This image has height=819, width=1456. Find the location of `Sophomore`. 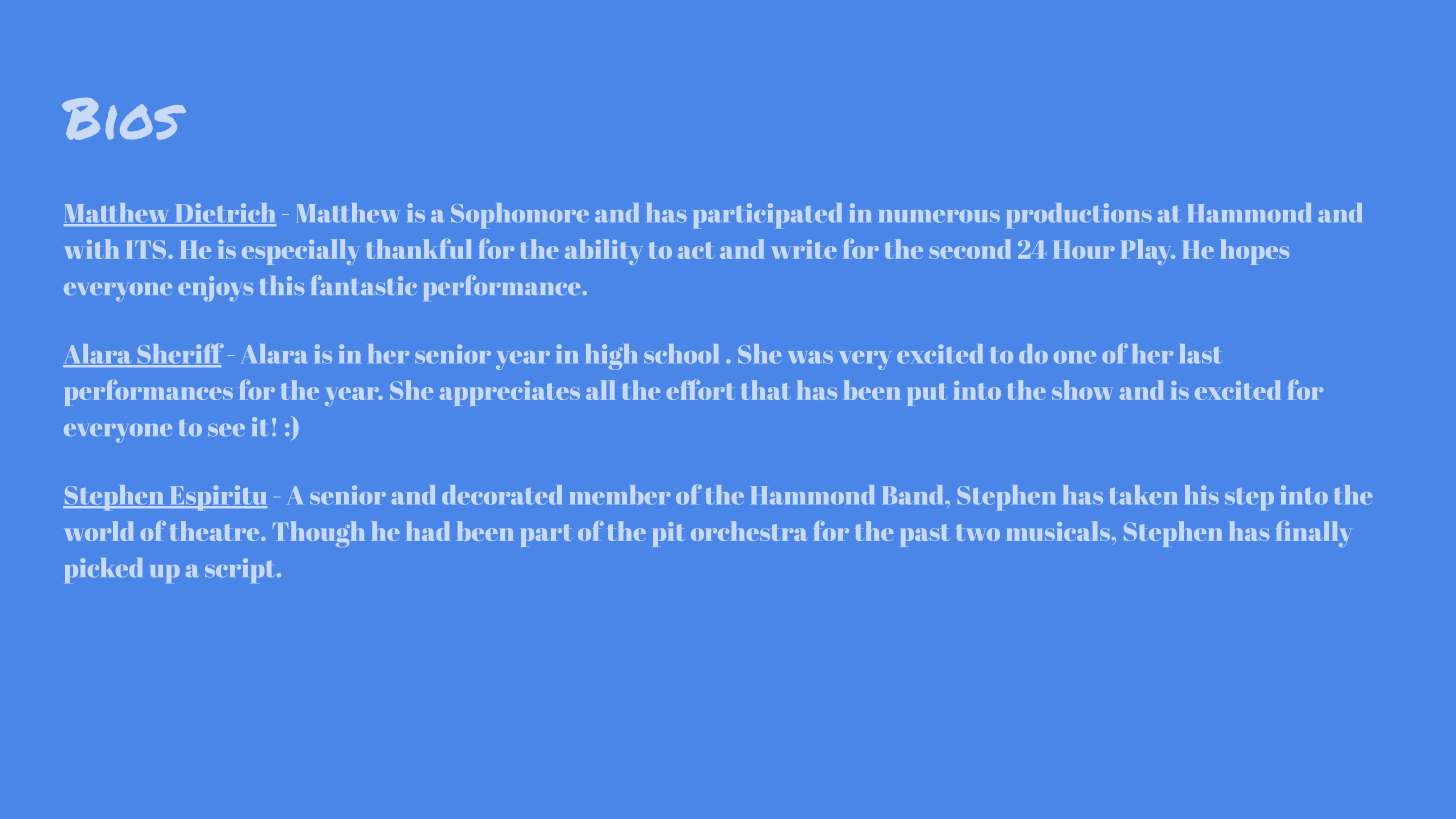

Sophomore is located at coordinates (520, 216).
